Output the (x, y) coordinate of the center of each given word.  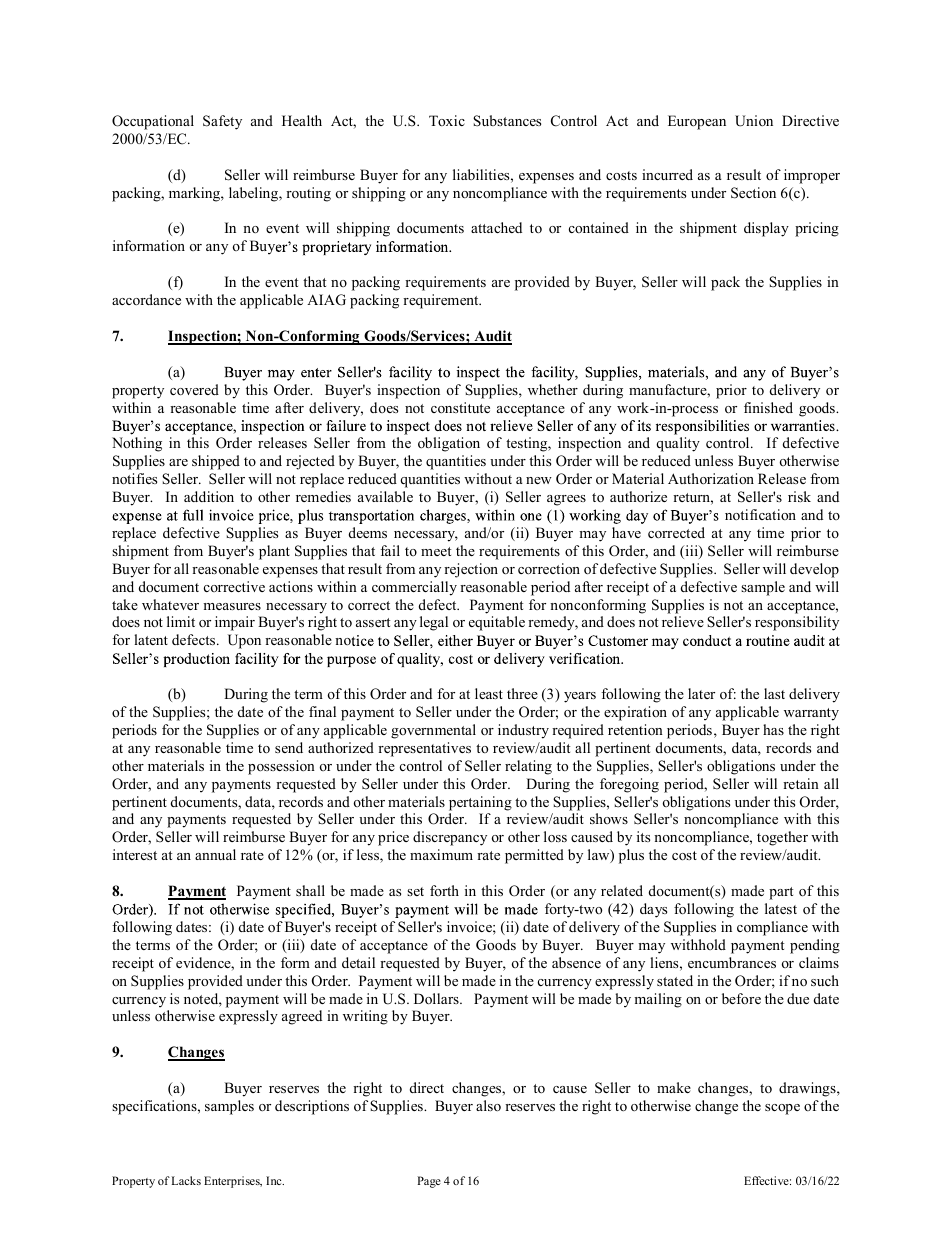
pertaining (480, 803)
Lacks (186, 1180)
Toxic (447, 120)
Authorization (711, 478)
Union (754, 121)
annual (215, 854)
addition (209, 496)
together (782, 838)
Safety (222, 122)
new (539, 480)
